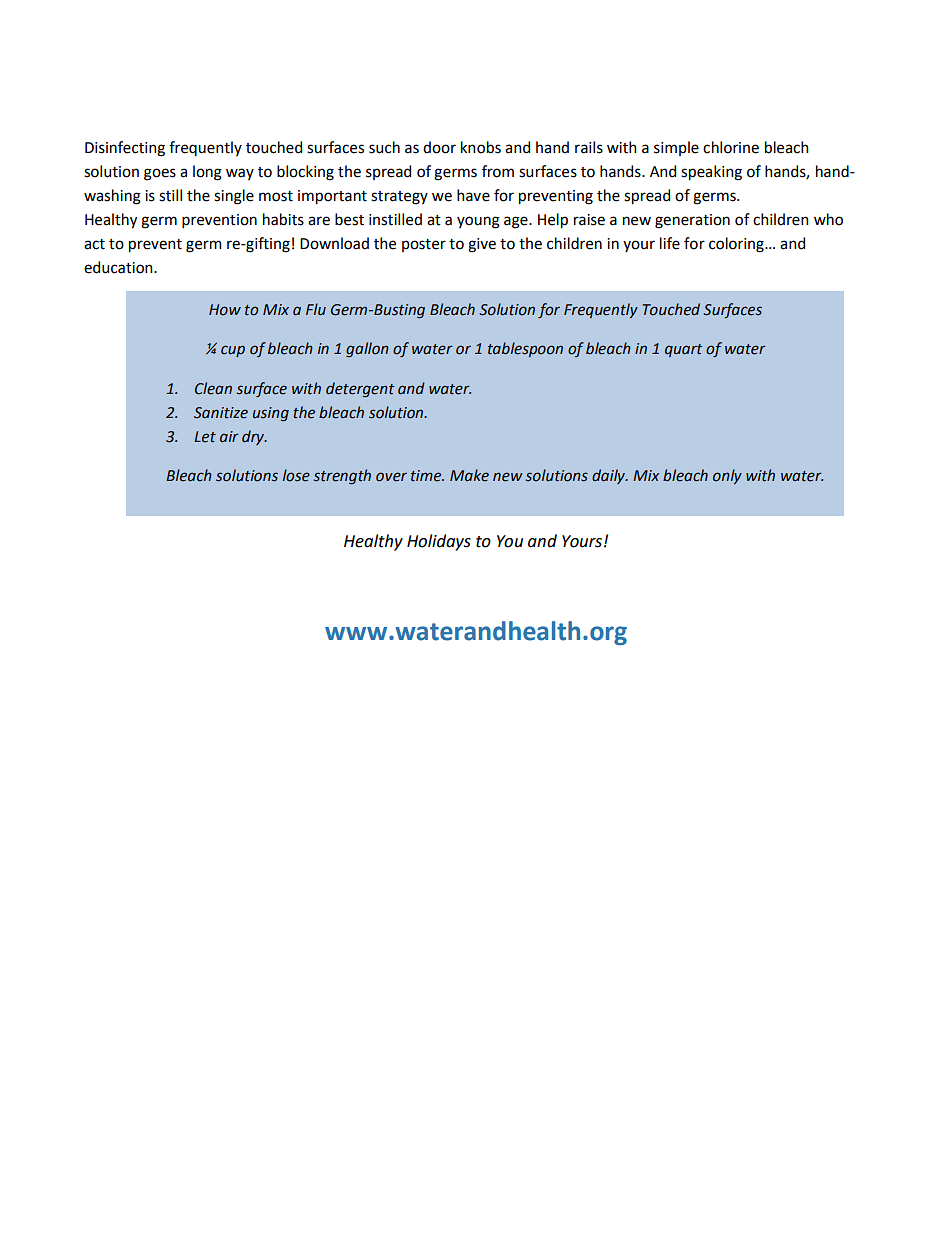 Image resolution: width=952 pixels, height=1233 pixels. I want to click on detergent, so click(360, 389).
